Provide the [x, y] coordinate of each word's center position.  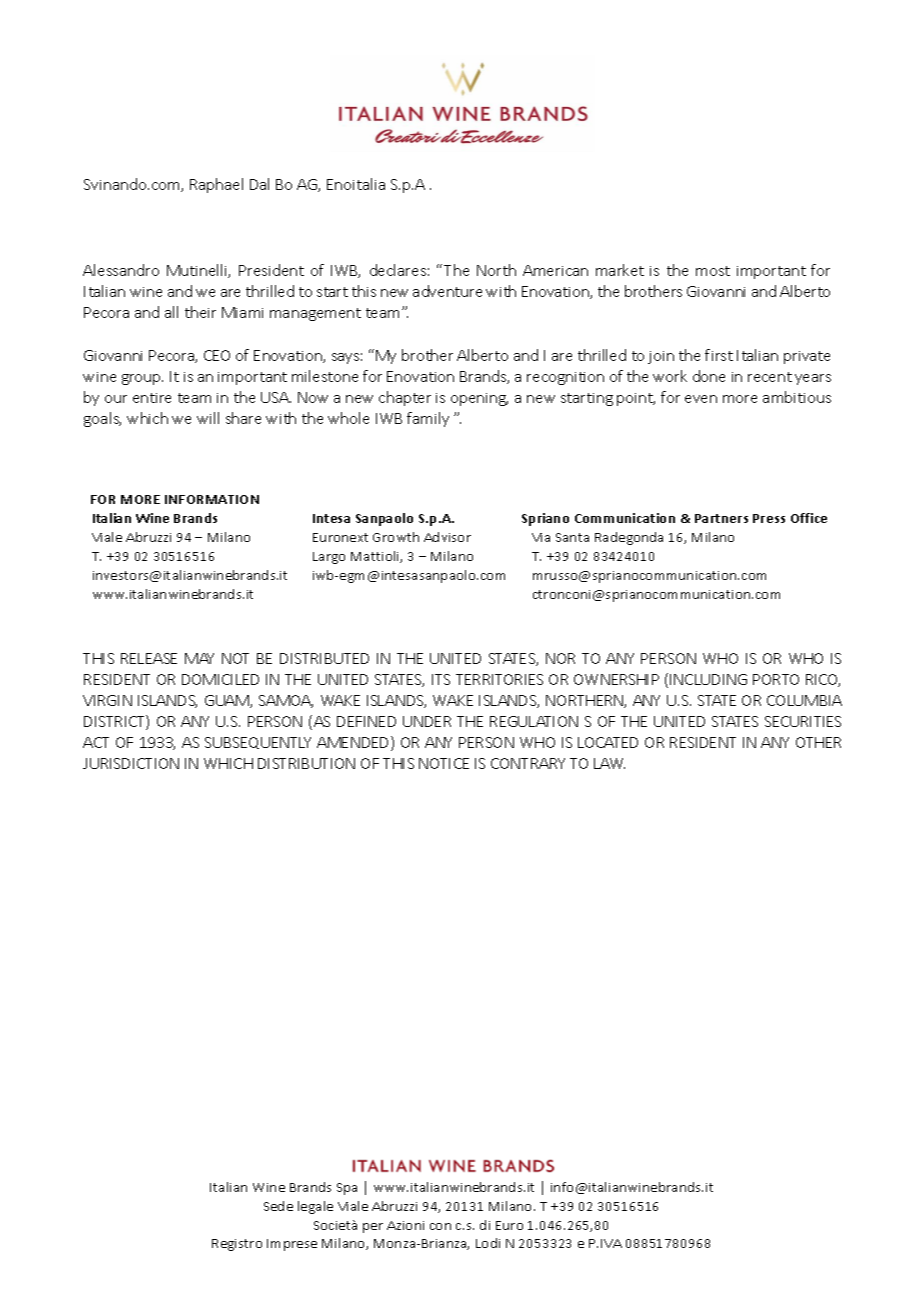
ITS [441, 679]
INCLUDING [708, 679]
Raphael [216, 185]
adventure [447, 291]
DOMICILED [220, 679]
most [713, 271]
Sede [278, 1206]
